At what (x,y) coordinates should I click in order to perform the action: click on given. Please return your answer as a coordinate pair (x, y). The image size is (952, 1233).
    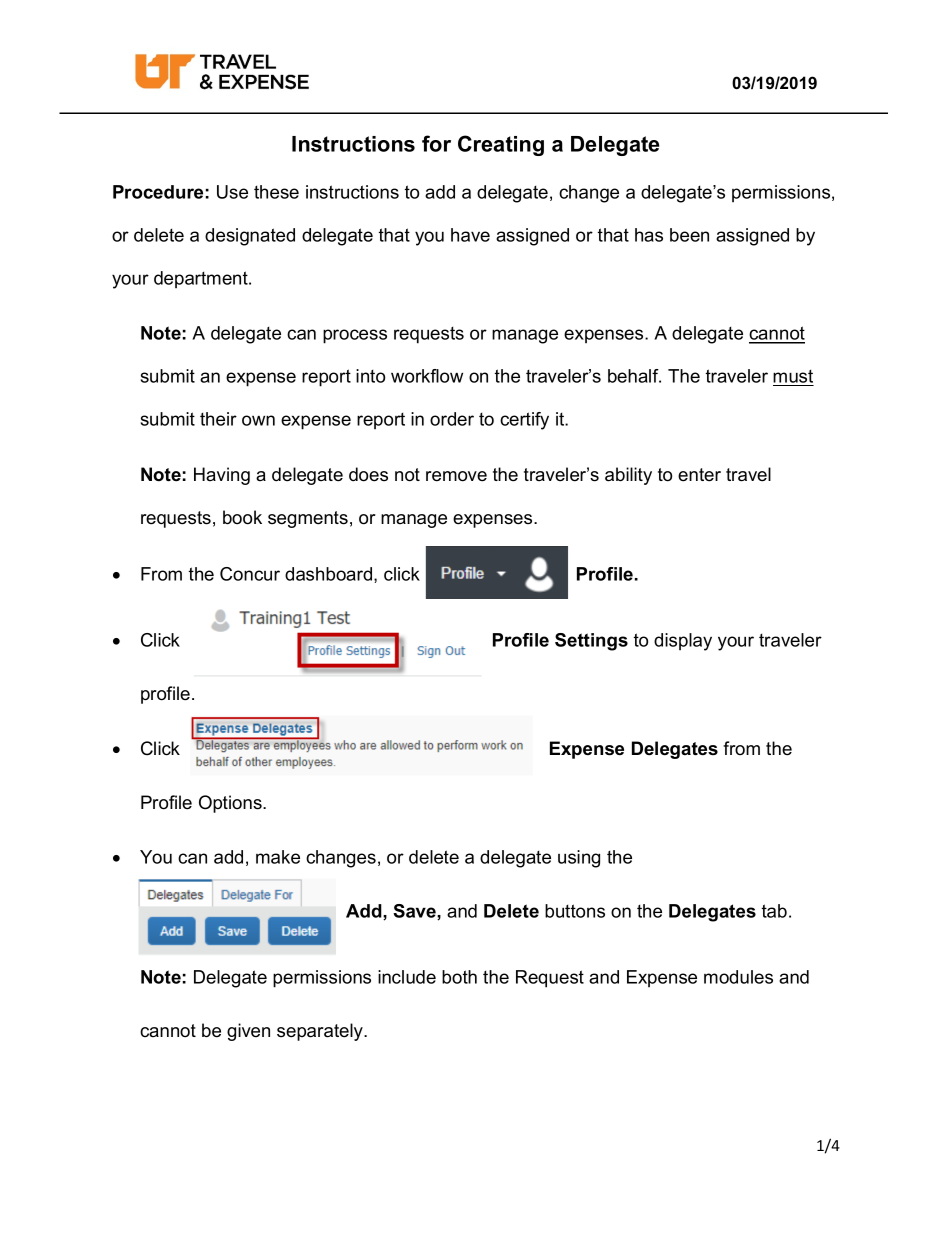
    Looking at the image, I should click on (248, 1032).
